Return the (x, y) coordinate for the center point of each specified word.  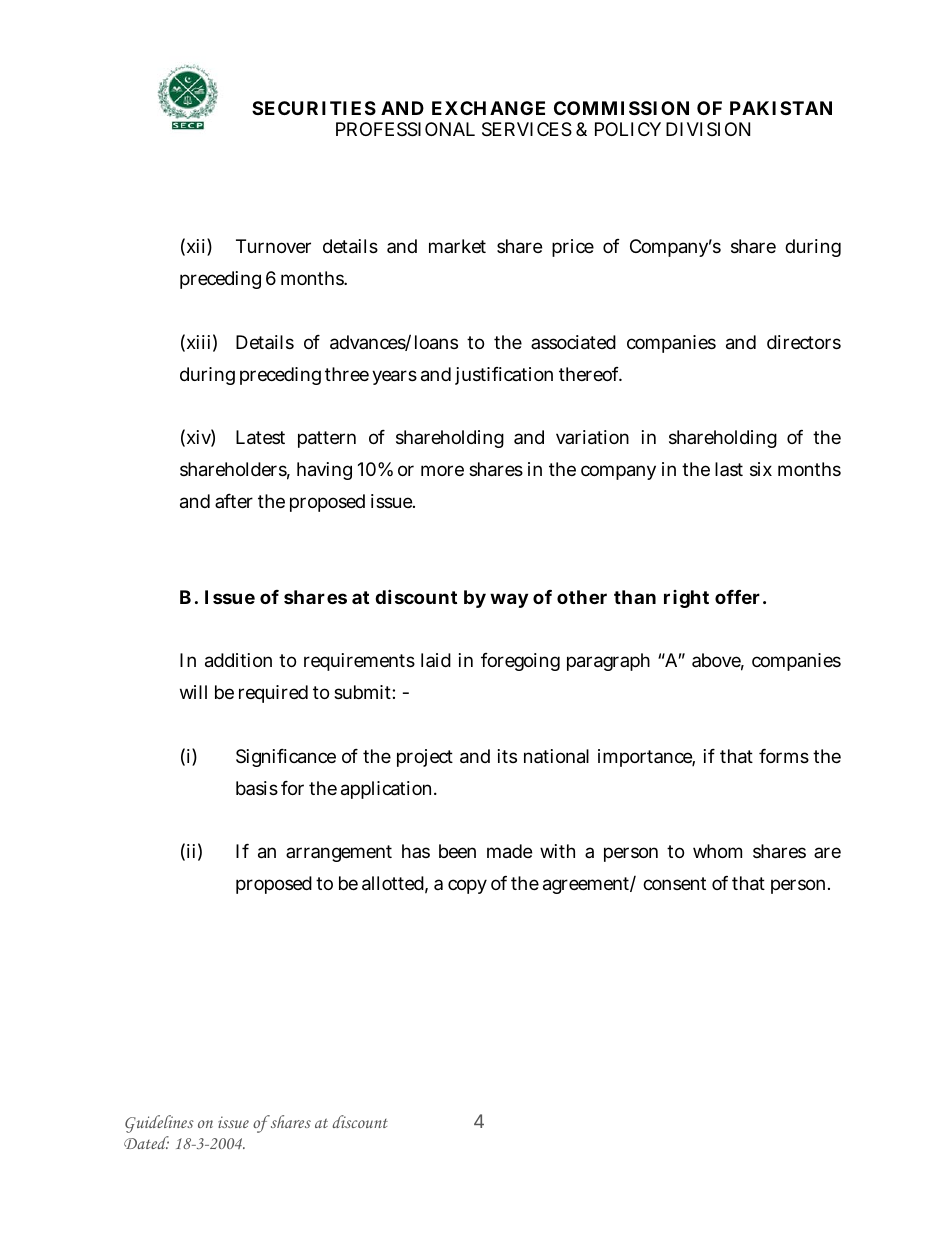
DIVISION (708, 129)
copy (467, 886)
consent (674, 883)
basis (257, 788)
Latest (260, 437)
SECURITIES (314, 108)
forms (784, 756)
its (507, 756)
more (442, 470)
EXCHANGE (488, 108)
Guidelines (159, 1124)
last (729, 469)
